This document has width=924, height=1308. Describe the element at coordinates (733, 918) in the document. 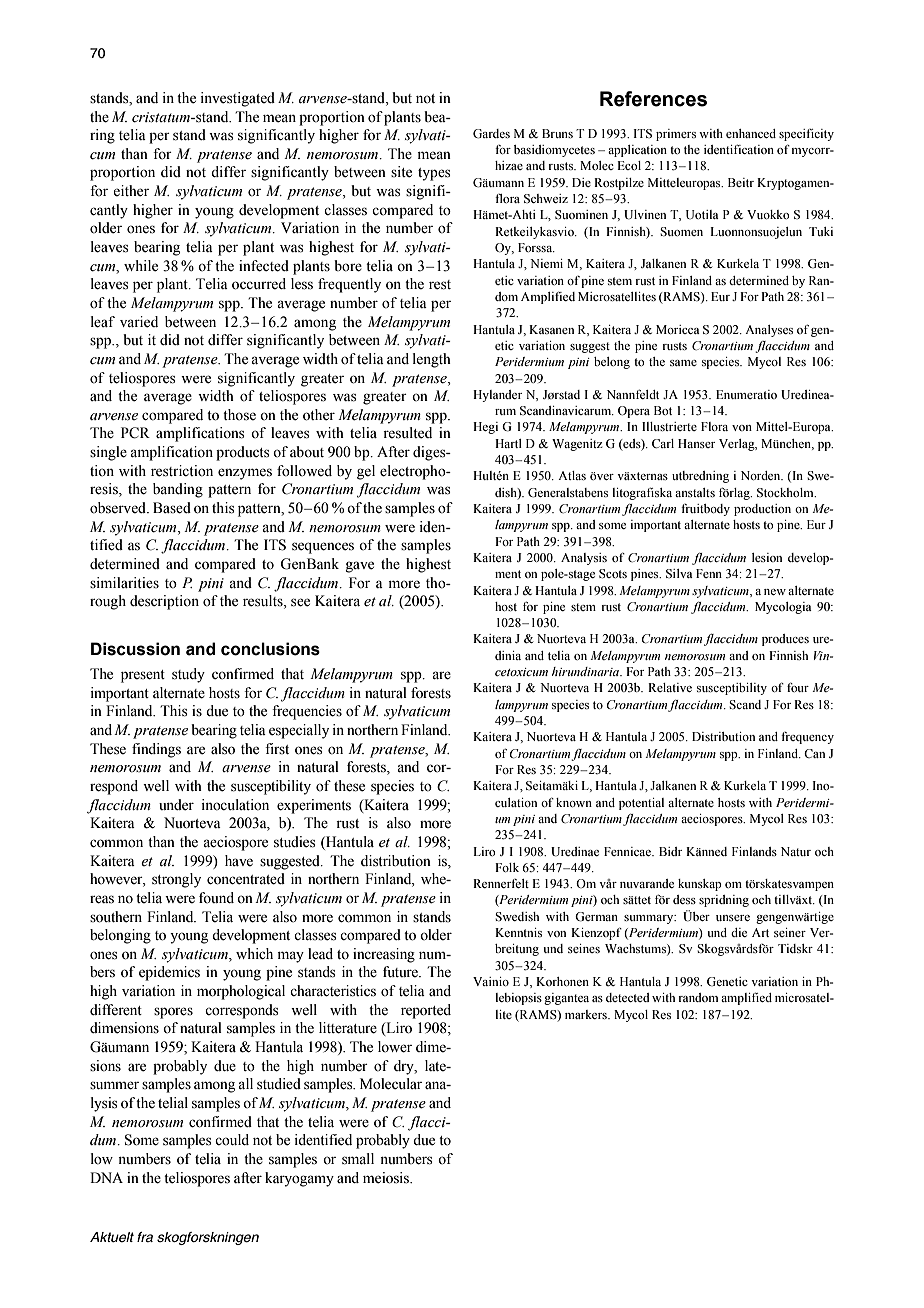

I see `unsere` at that location.
